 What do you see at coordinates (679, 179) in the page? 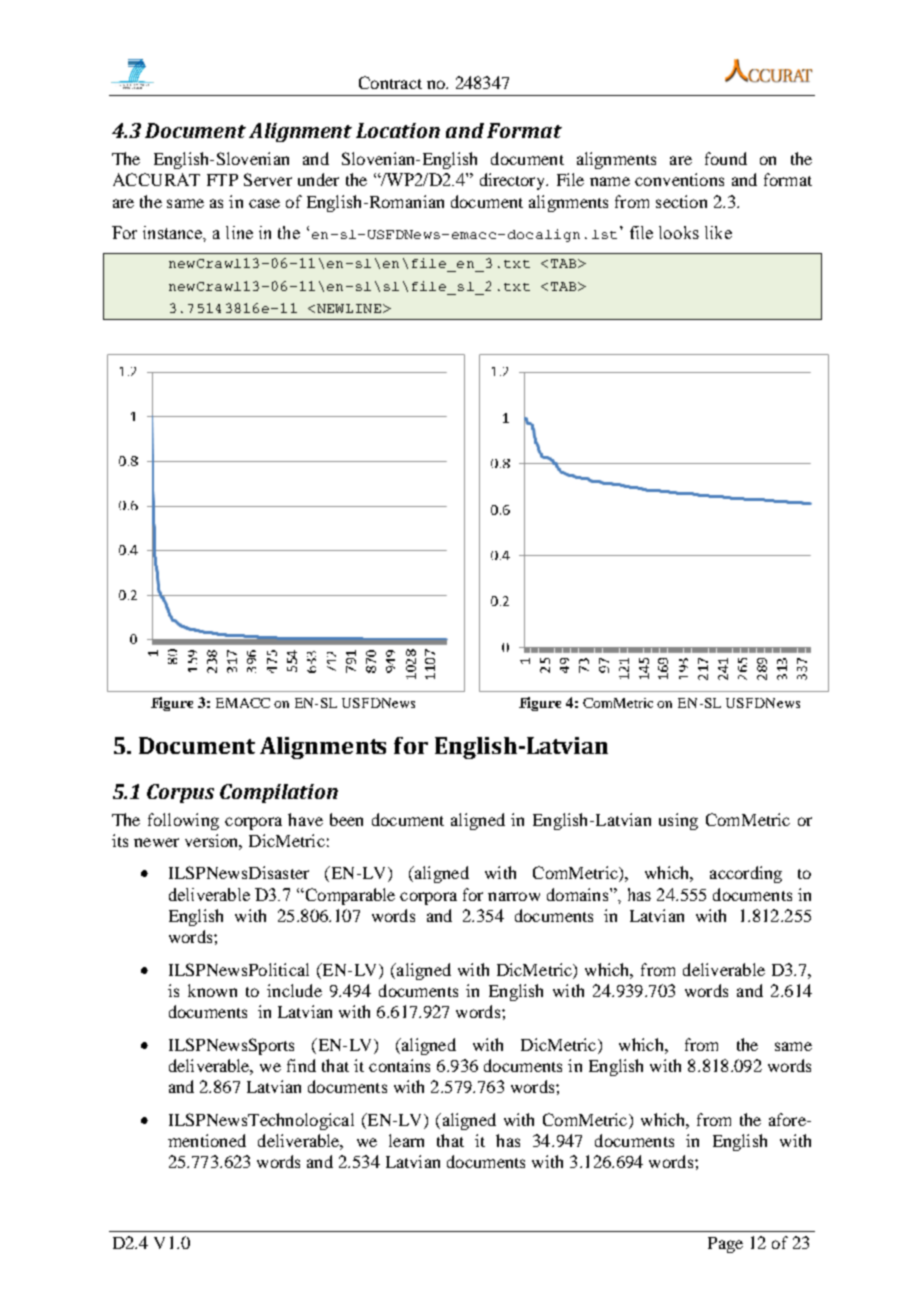
I see `conventions` at bounding box center [679, 179].
